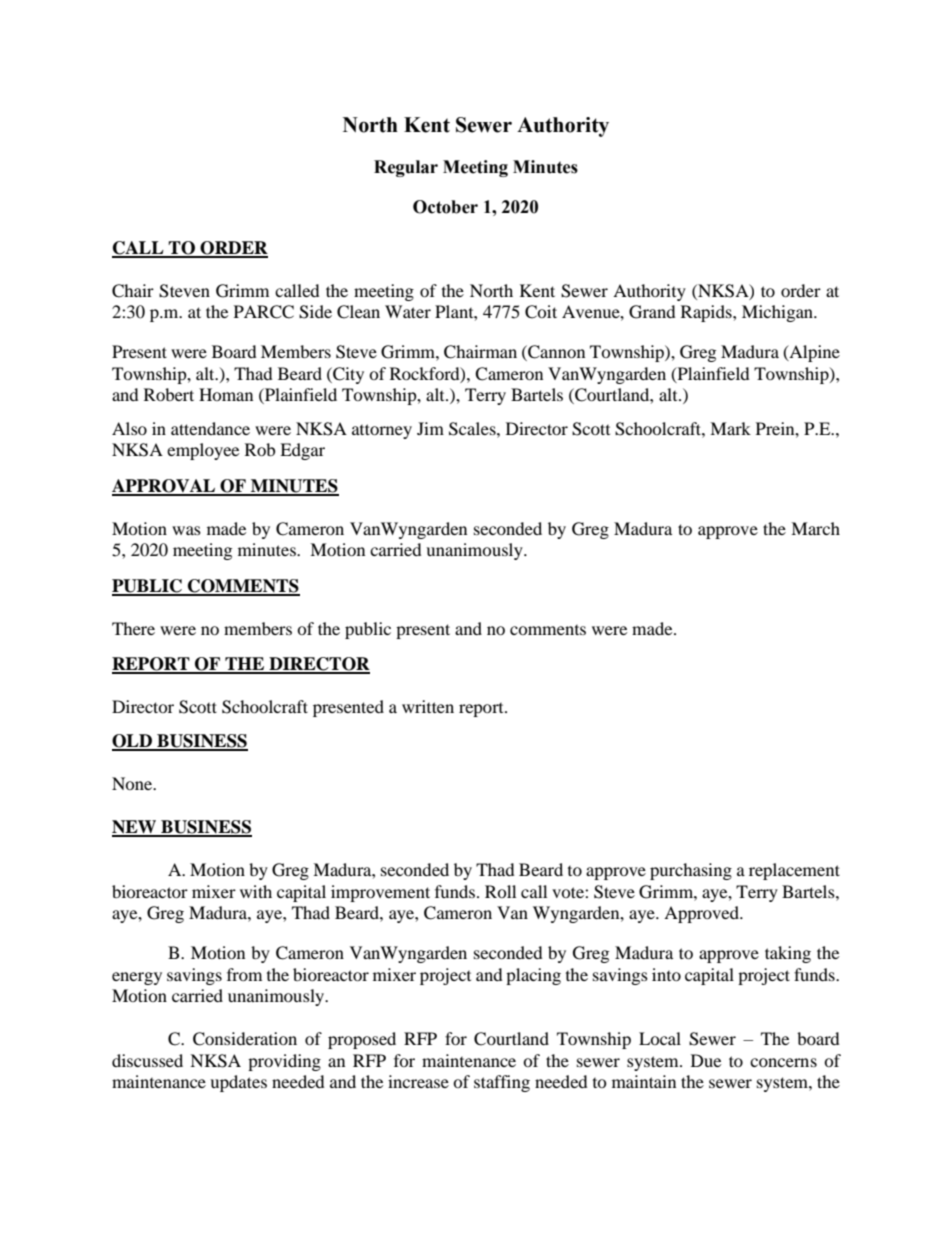 The image size is (952, 1233). I want to click on October, so click(445, 207).
